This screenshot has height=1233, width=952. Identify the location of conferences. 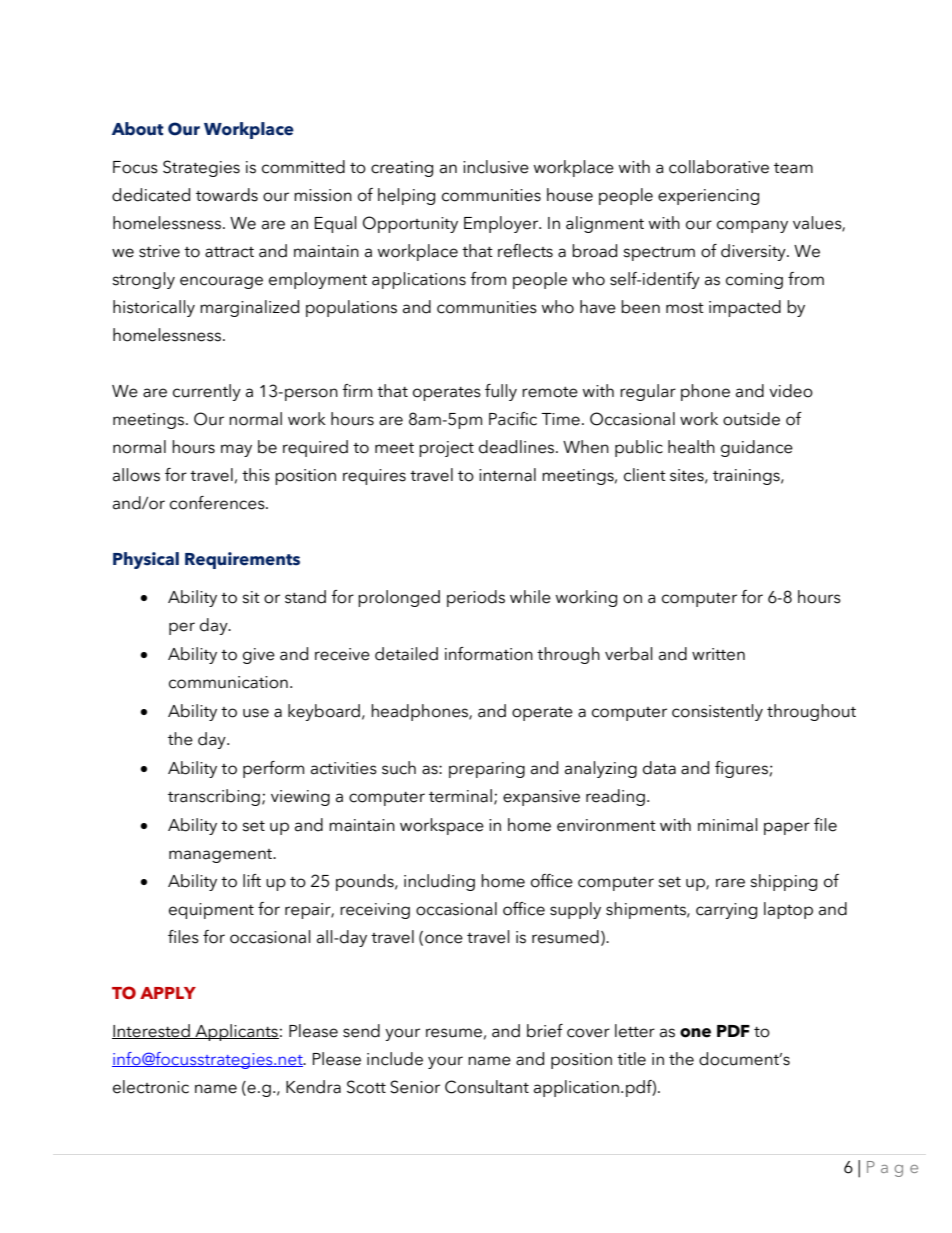
(218, 503).
